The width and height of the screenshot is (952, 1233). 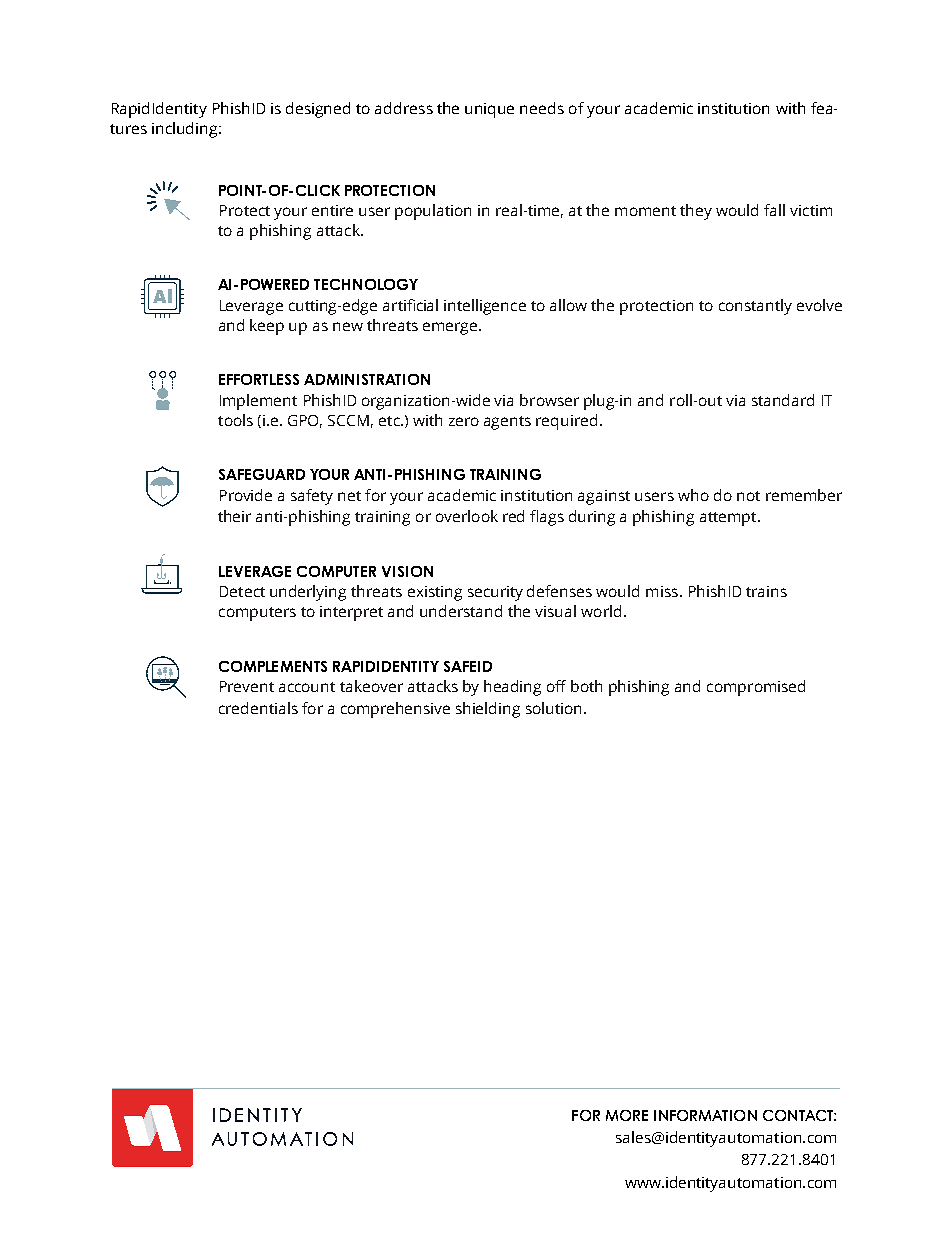 I want to click on MORE, so click(x=627, y=1115).
